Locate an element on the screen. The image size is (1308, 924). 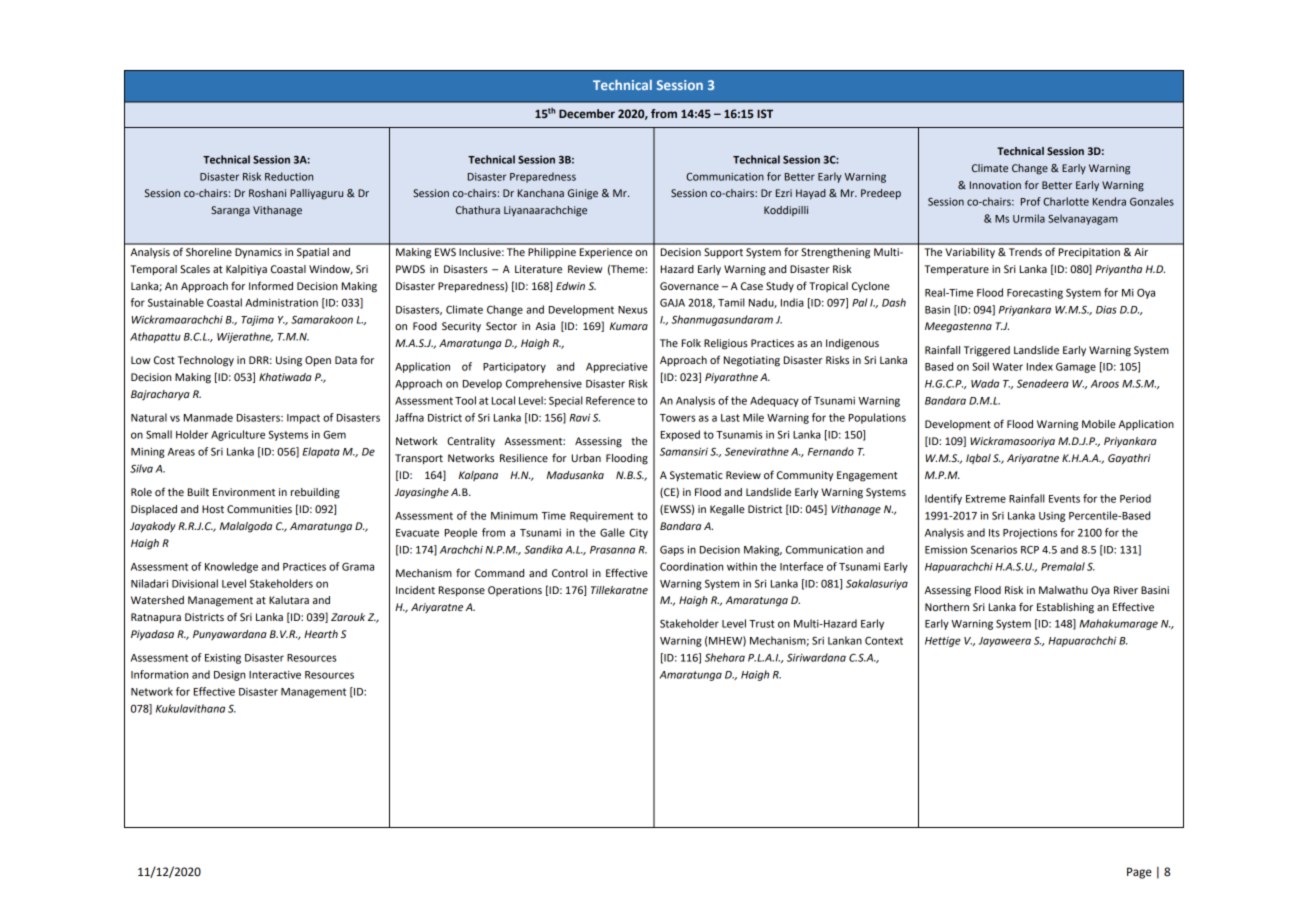
Design is located at coordinates (229, 676).
